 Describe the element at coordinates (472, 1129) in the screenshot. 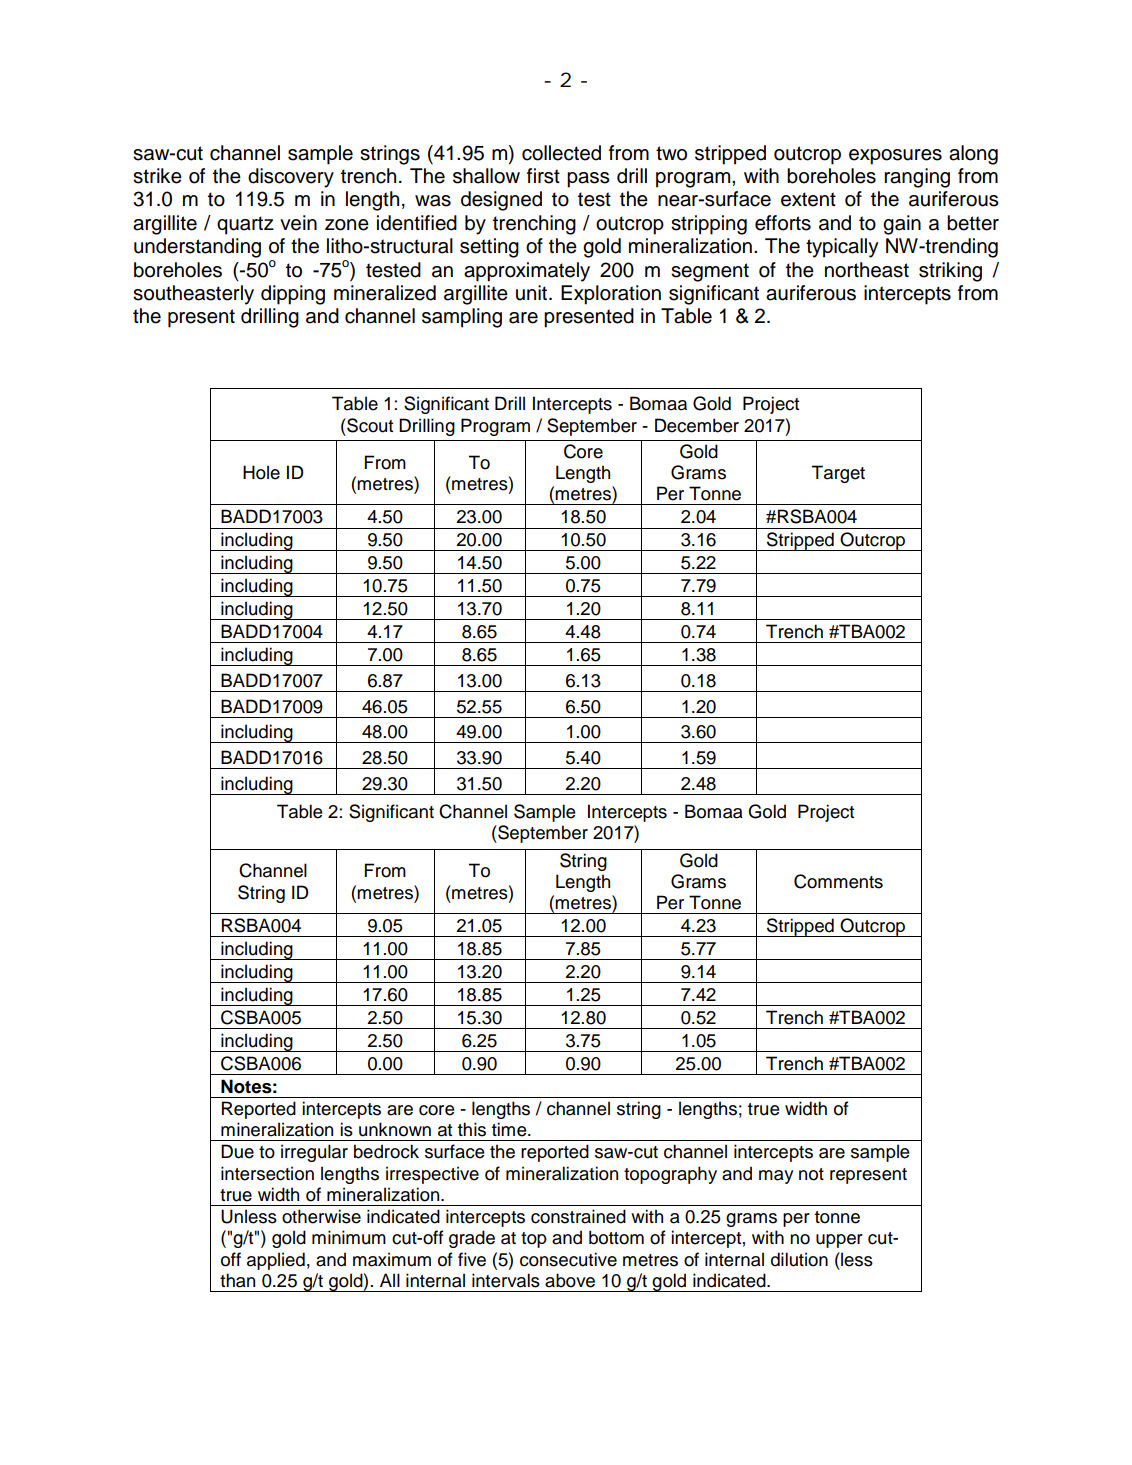

I see `this` at that location.
